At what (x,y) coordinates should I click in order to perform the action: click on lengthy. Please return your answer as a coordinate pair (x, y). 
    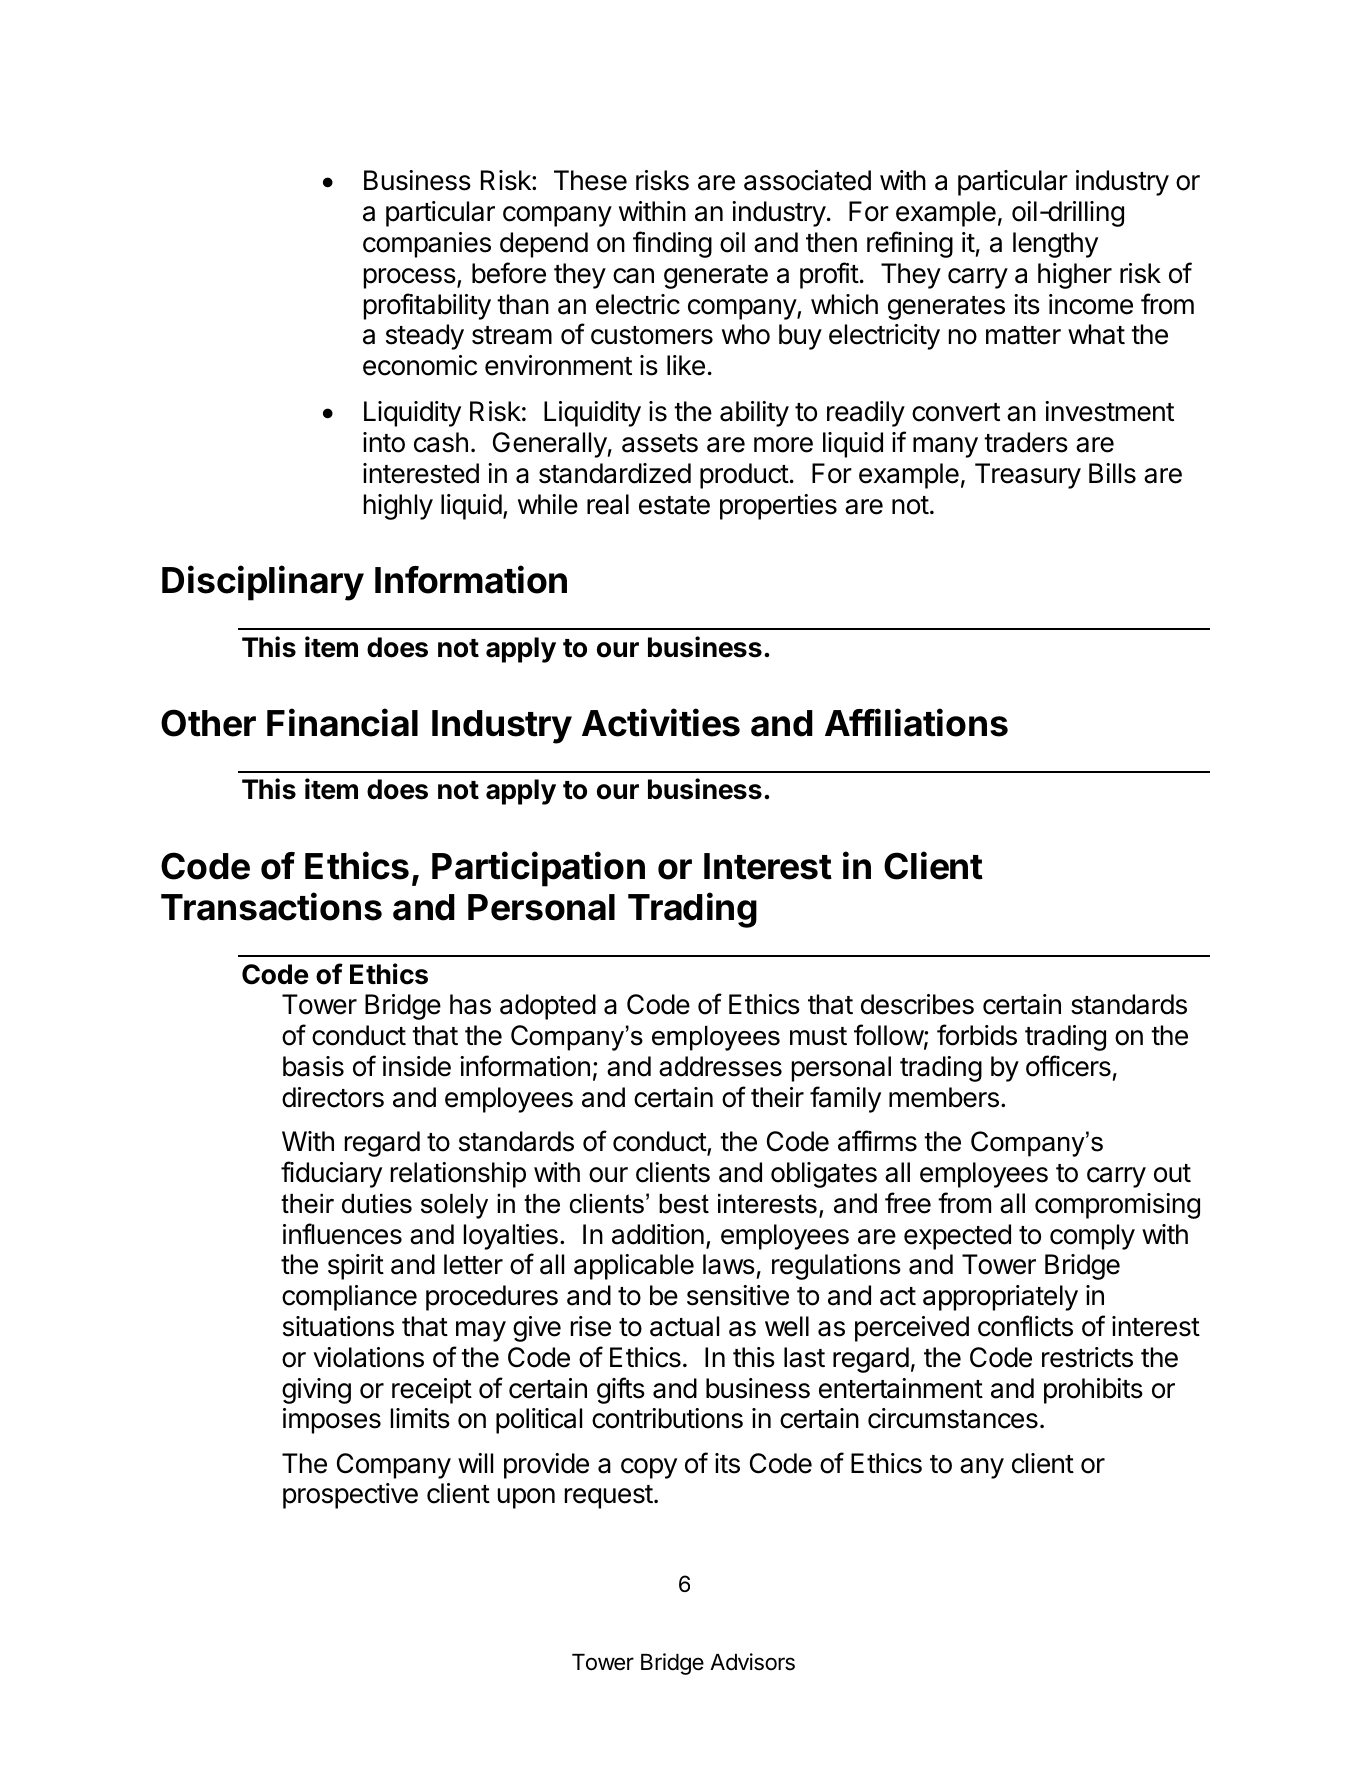
    Looking at the image, I should click on (1055, 245).
